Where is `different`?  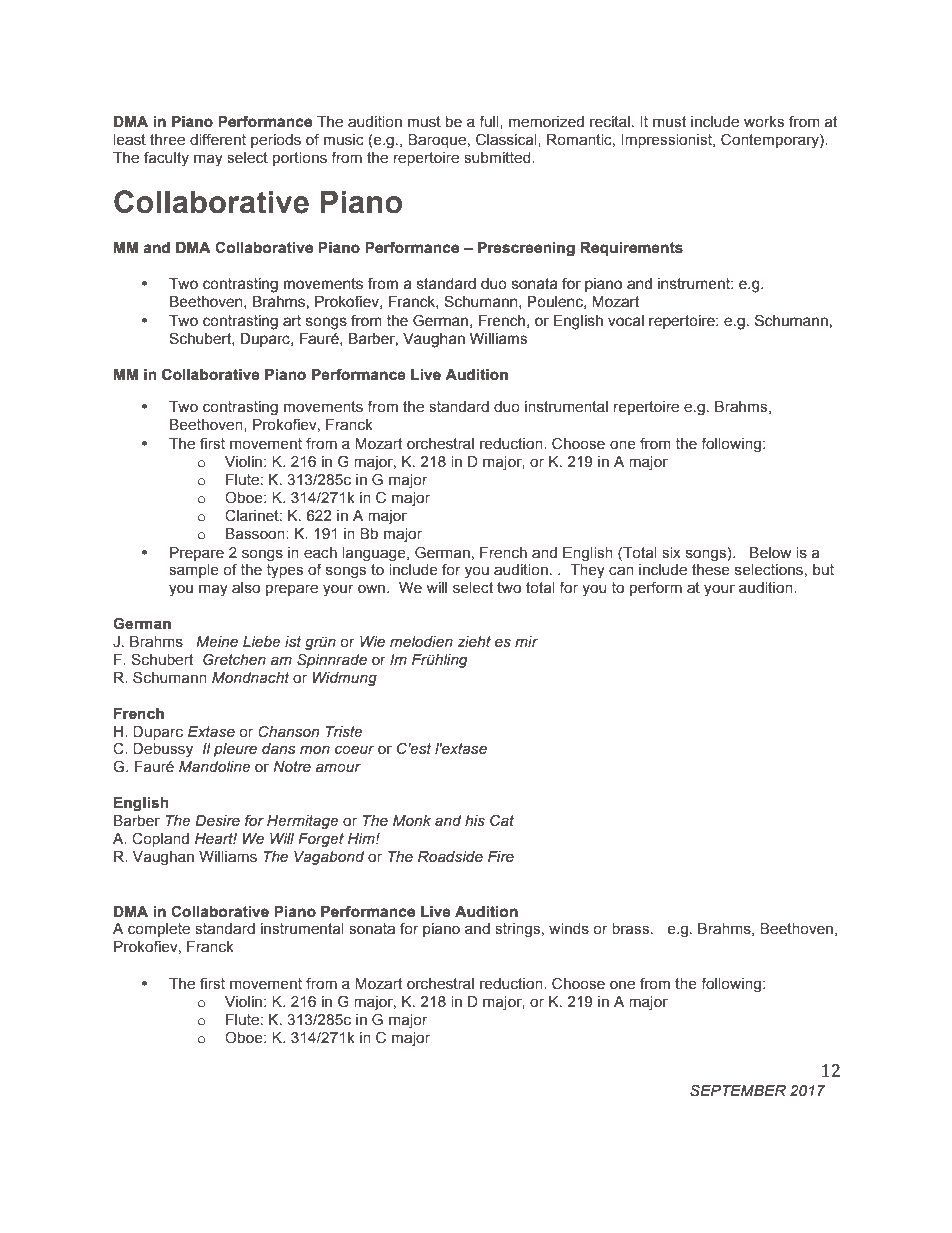 different is located at coordinates (218, 139).
